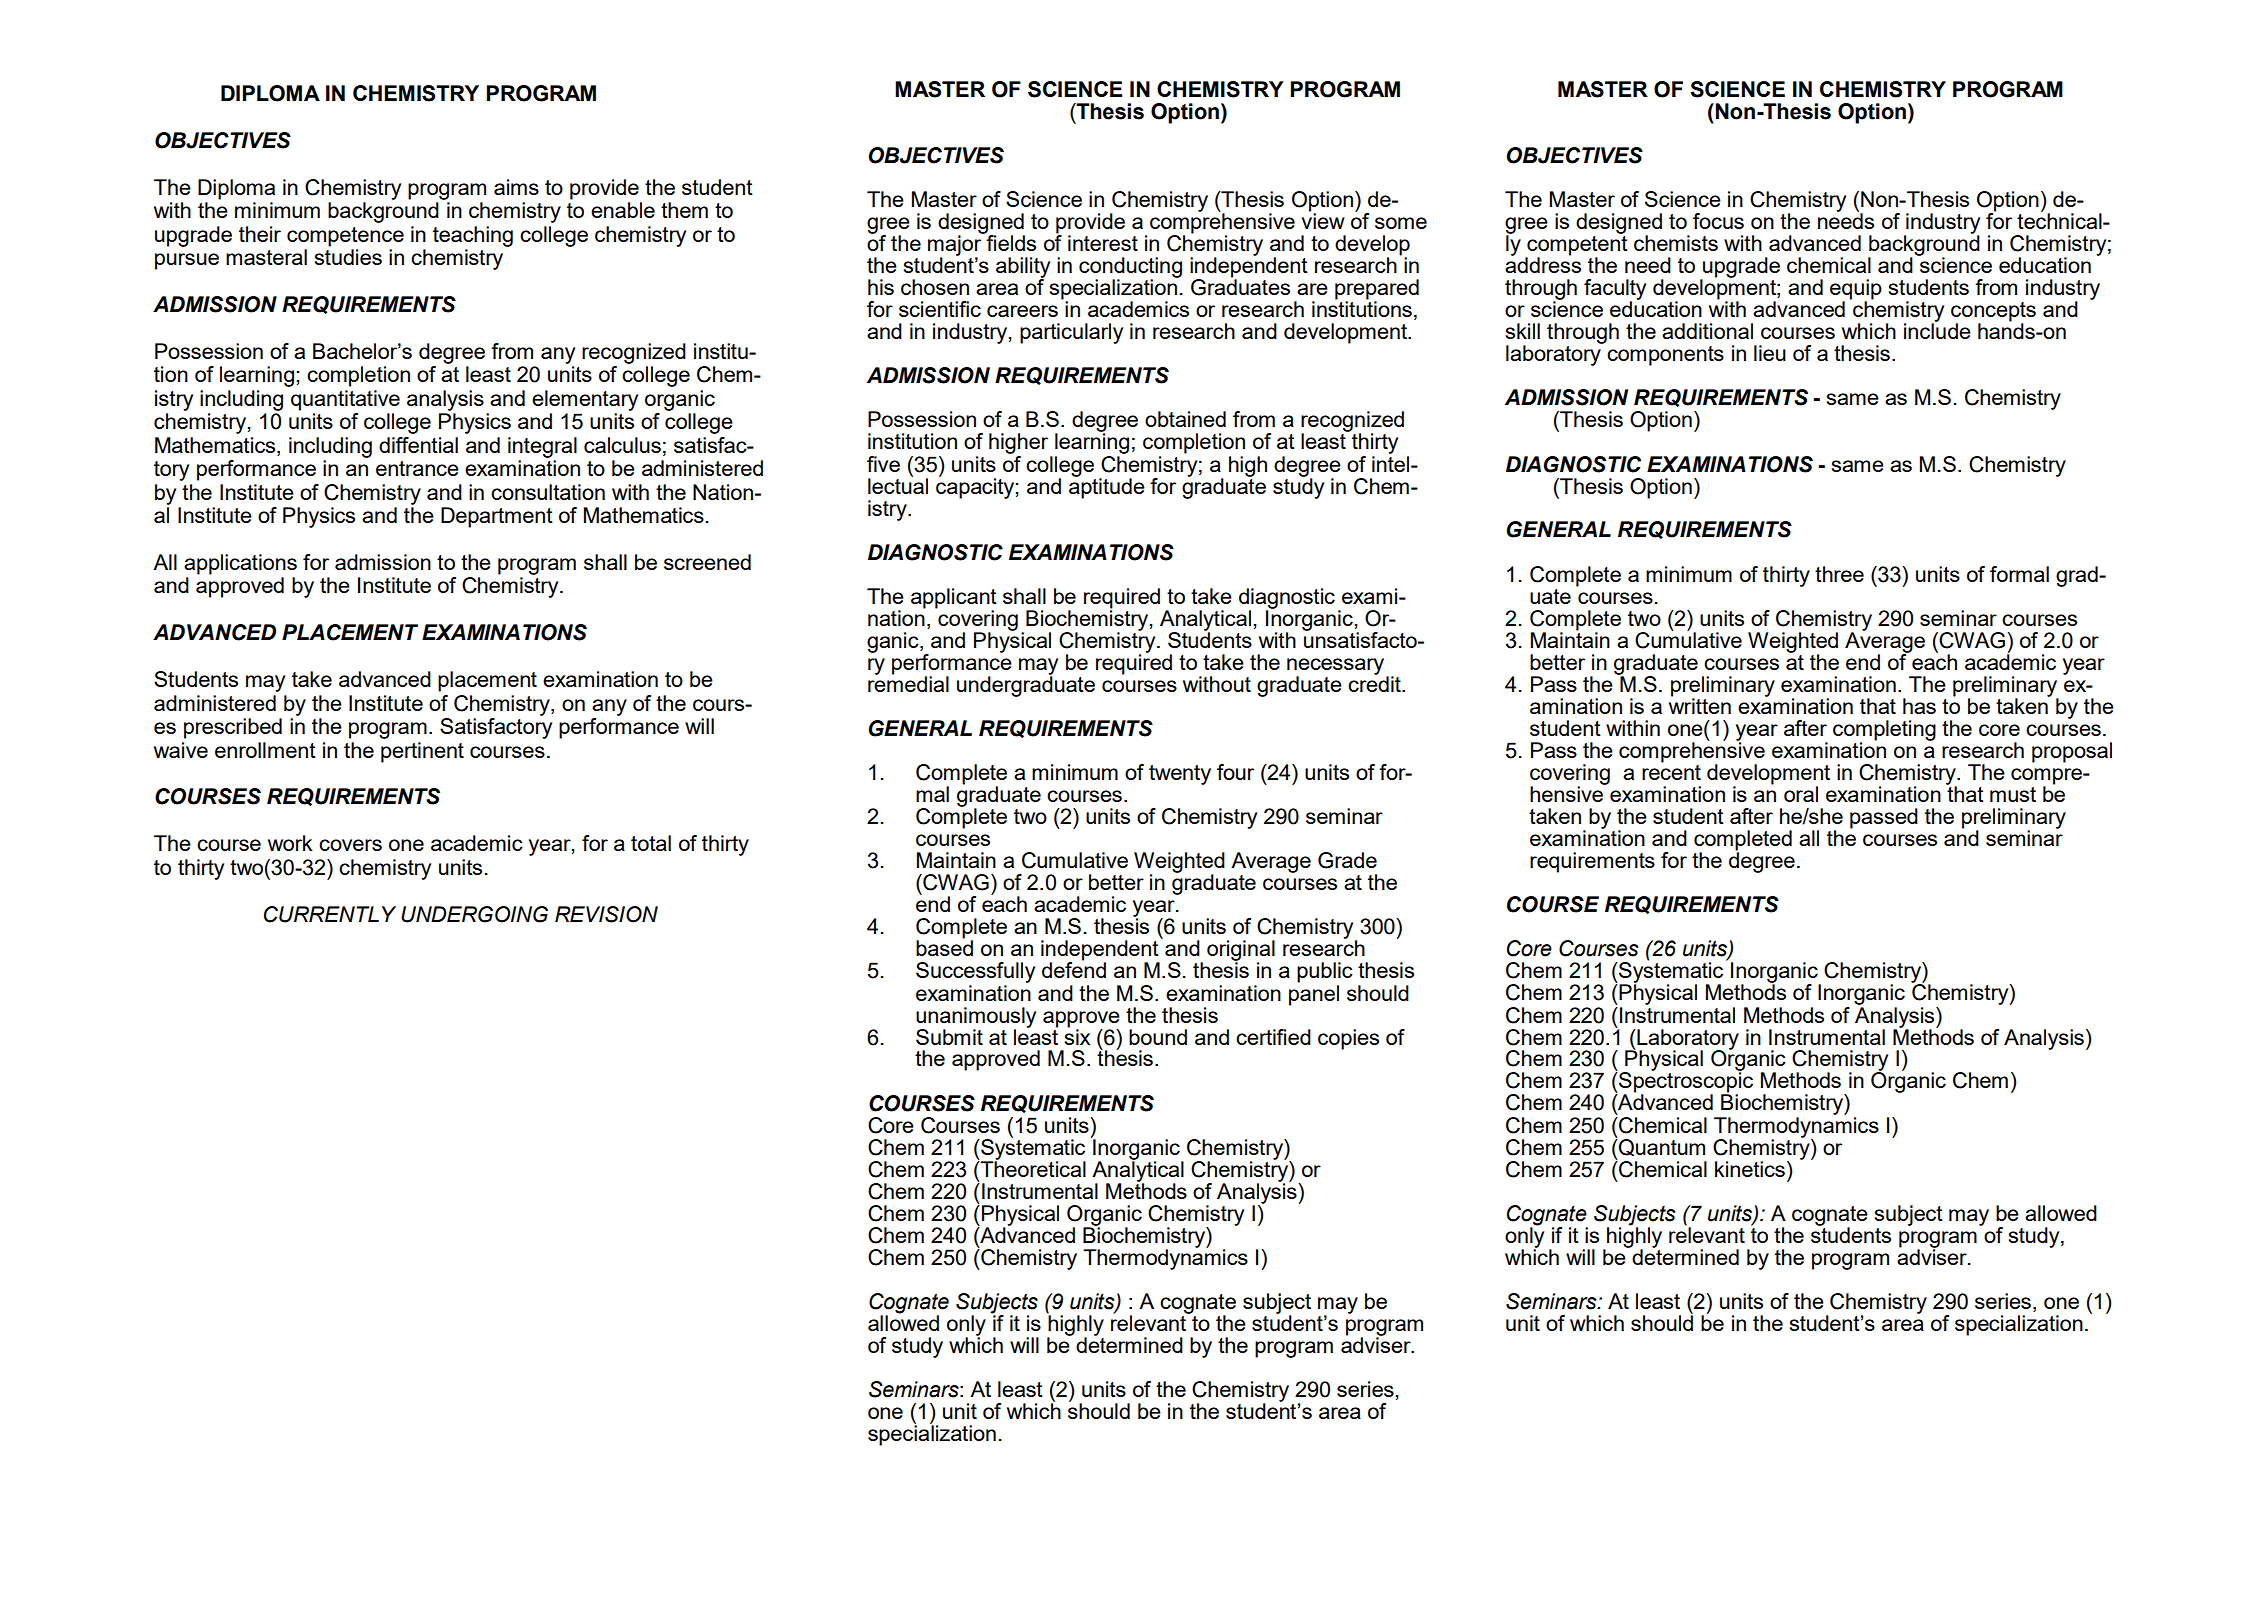  Describe the element at coordinates (1919, 706) in the screenshot. I see `has` at that location.
